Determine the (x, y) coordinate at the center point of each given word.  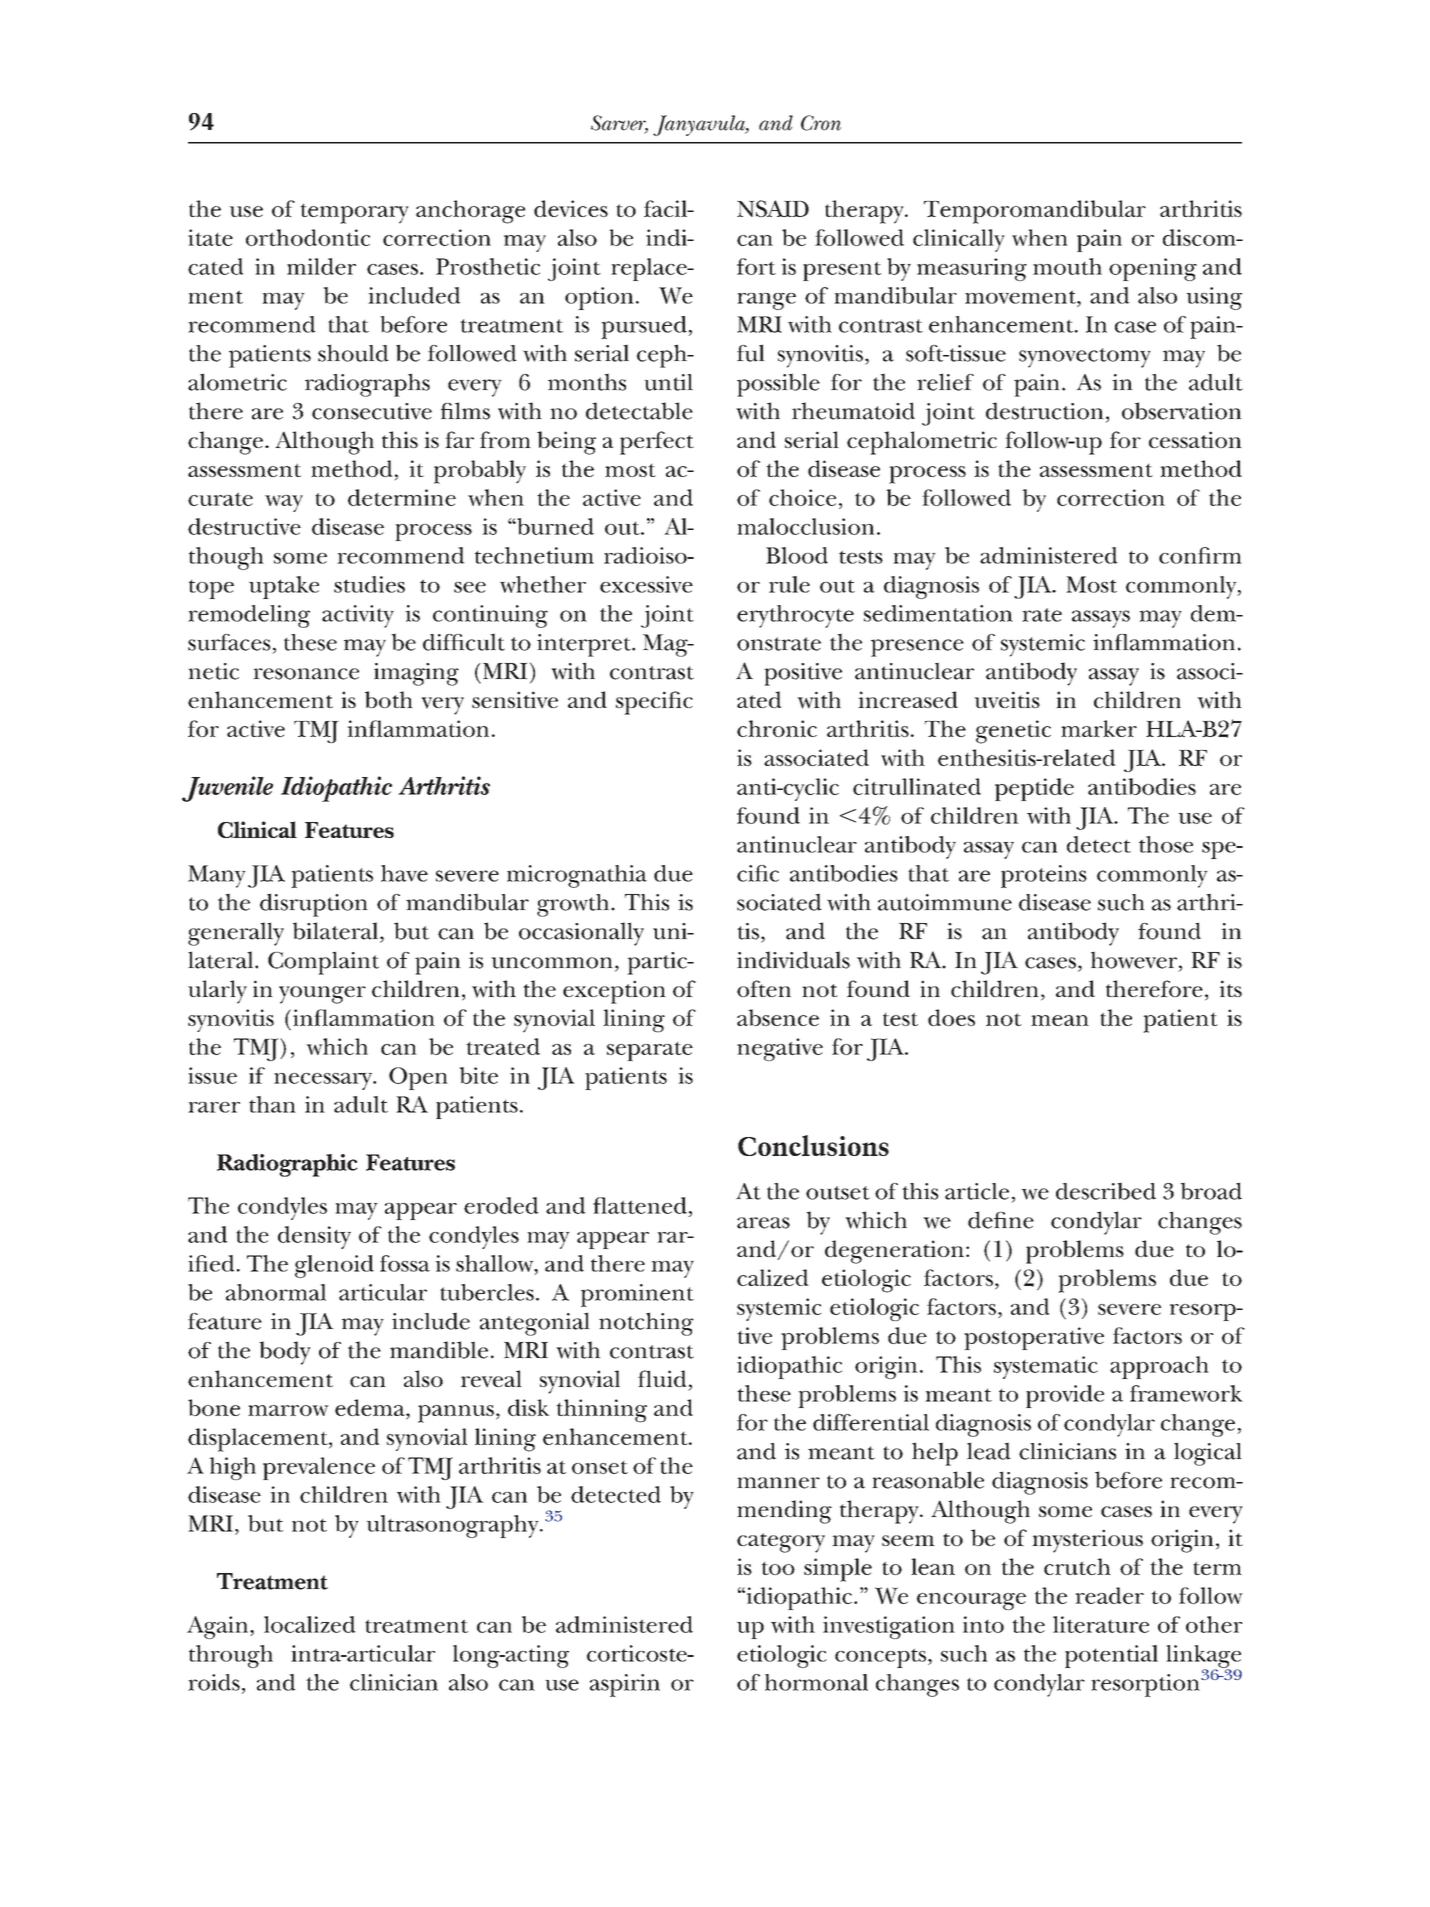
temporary (354, 213)
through (231, 1656)
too (778, 1568)
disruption (314, 905)
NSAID (773, 208)
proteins (1044, 876)
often (764, 988)
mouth (1067, 266)
